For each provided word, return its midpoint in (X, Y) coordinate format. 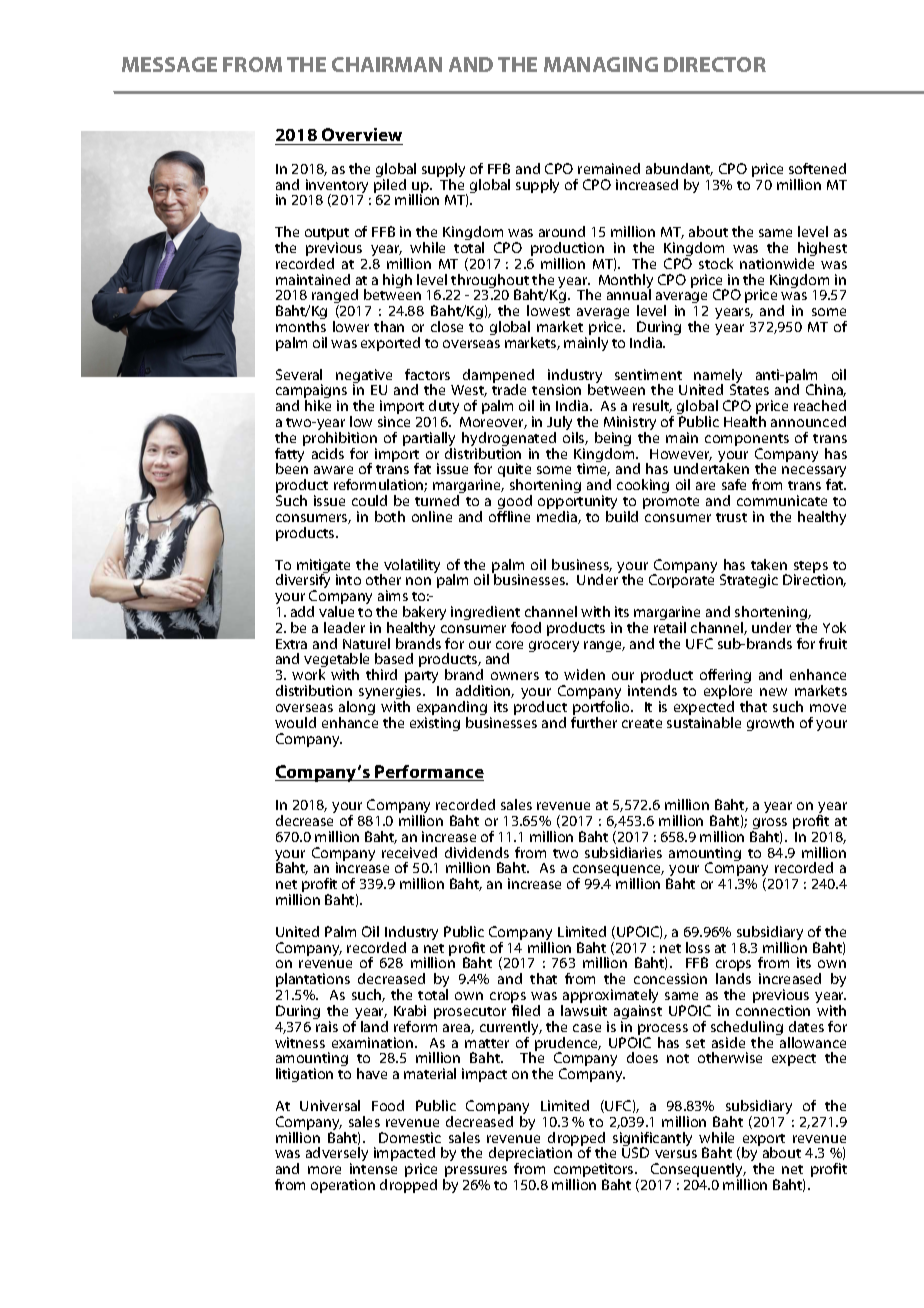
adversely (337, 1156)
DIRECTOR (715, 64)
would (295, 722)
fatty (290, 455)
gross (769, 825)
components (747, 441)
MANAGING (601, 64)
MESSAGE (169, 64)
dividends (477, 852)
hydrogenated (509, 440)
